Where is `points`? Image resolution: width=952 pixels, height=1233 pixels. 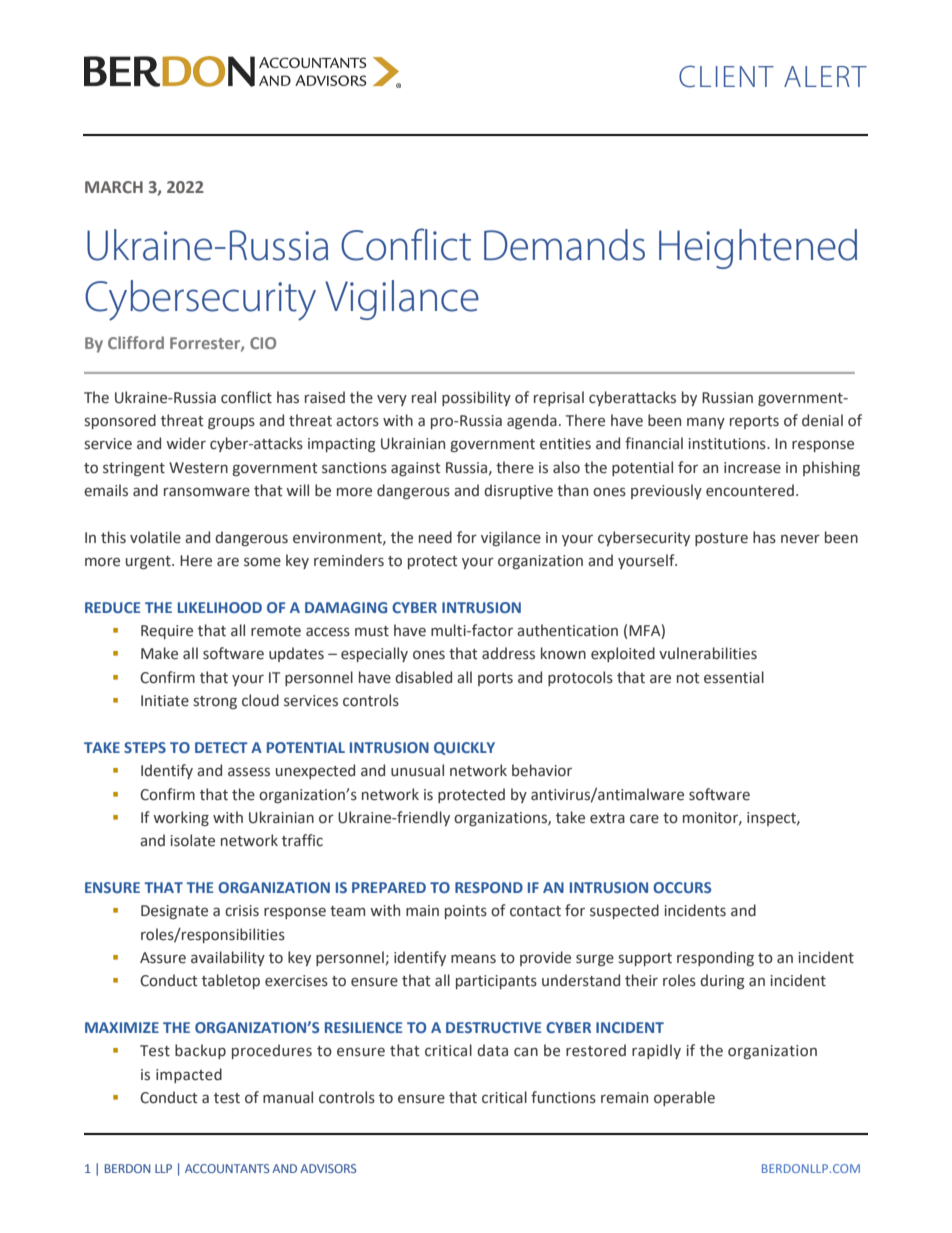
points is located at coordinates (466, 912).
